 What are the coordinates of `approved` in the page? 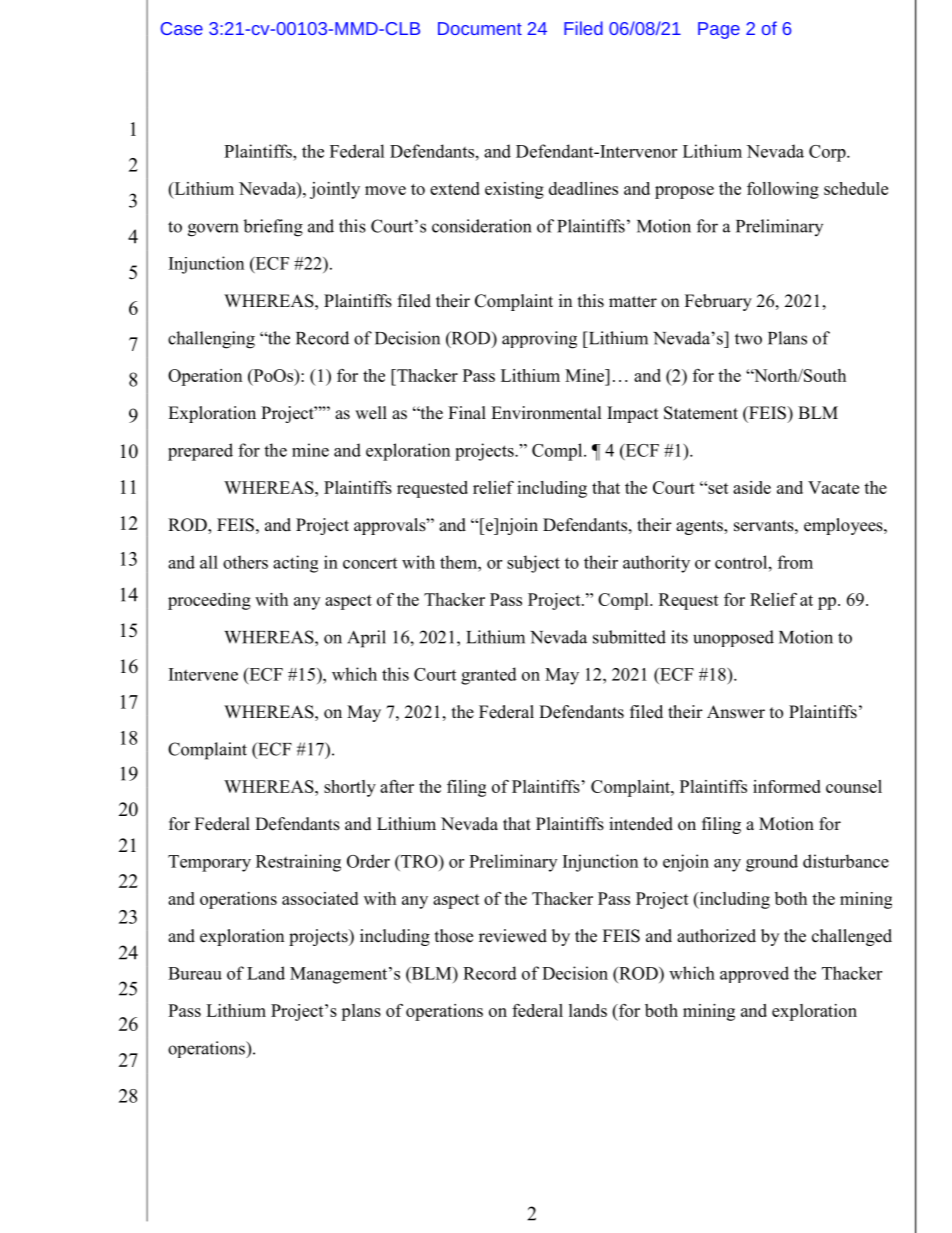 It's located at (754, 974).
